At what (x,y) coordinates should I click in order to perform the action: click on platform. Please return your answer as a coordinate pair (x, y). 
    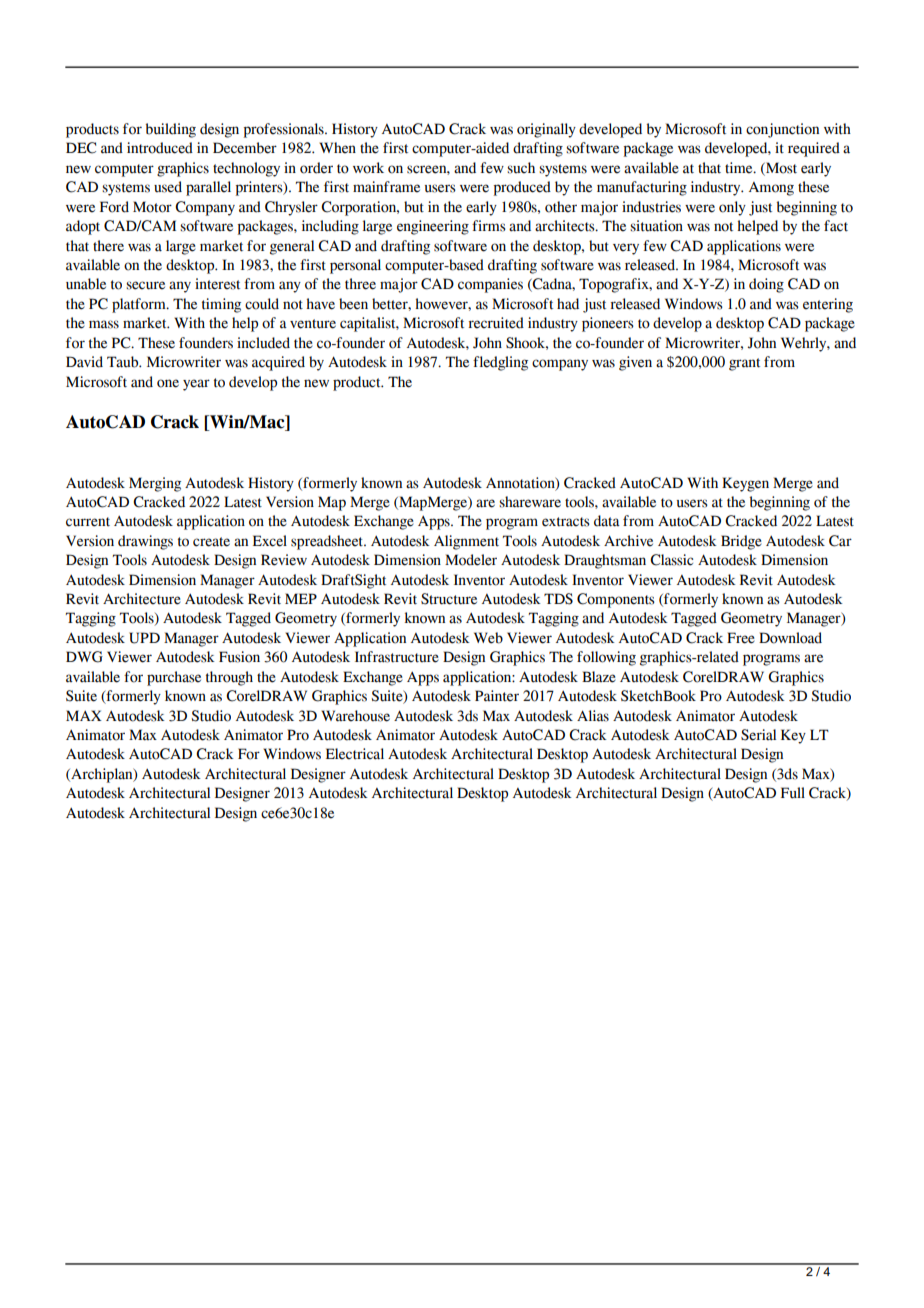
    Looking at the image, I should click on (140, 305).
